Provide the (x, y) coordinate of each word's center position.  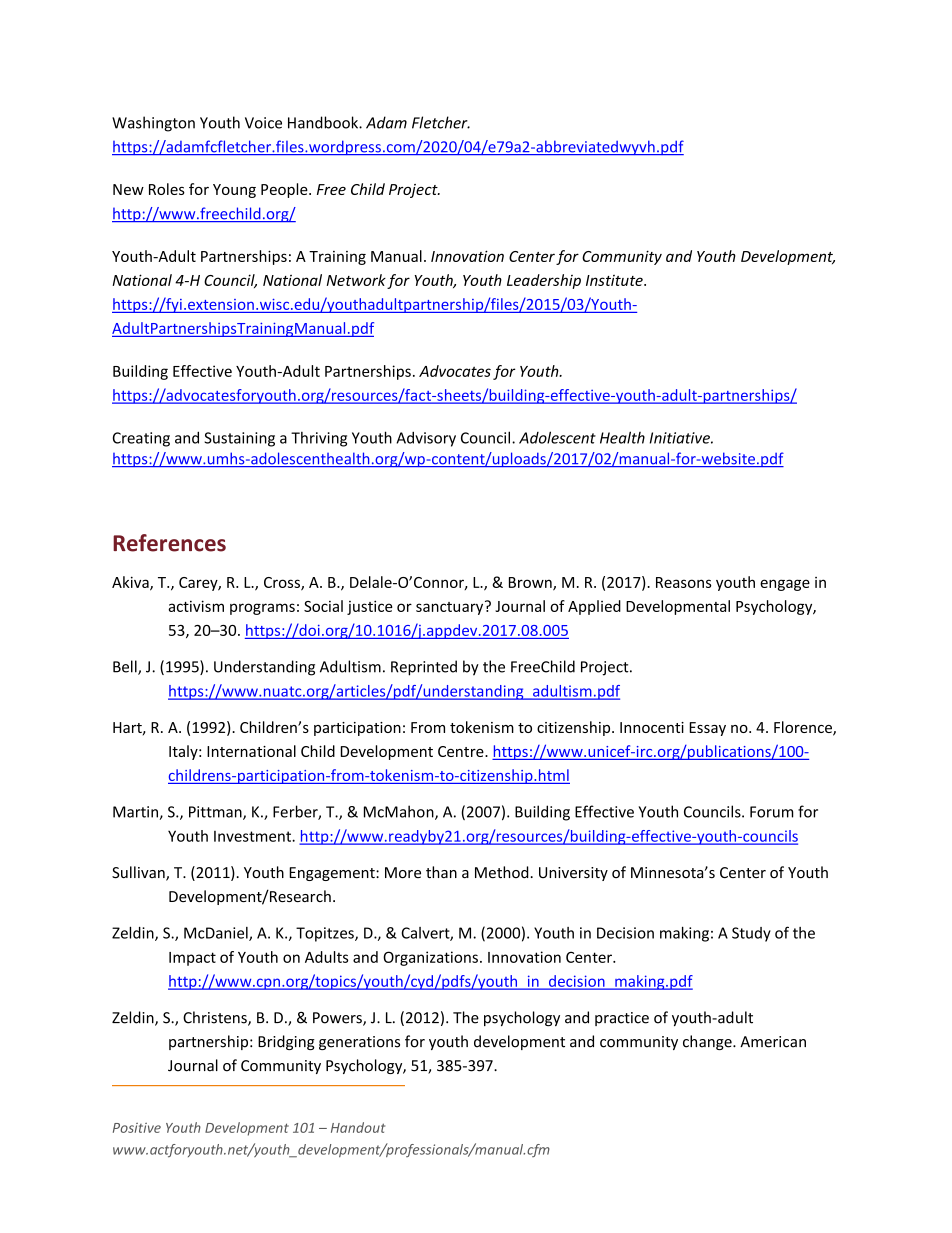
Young (234, 191)
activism (196, 606)
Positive (137, 1128)
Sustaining (239, 439)
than (441, 872)
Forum (771, 812)
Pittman (216, 813)
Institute (615, 280)
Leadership (544, 281)
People (285, 190)
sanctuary (451, 607)
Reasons (684, 582)
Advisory (426, 439)
